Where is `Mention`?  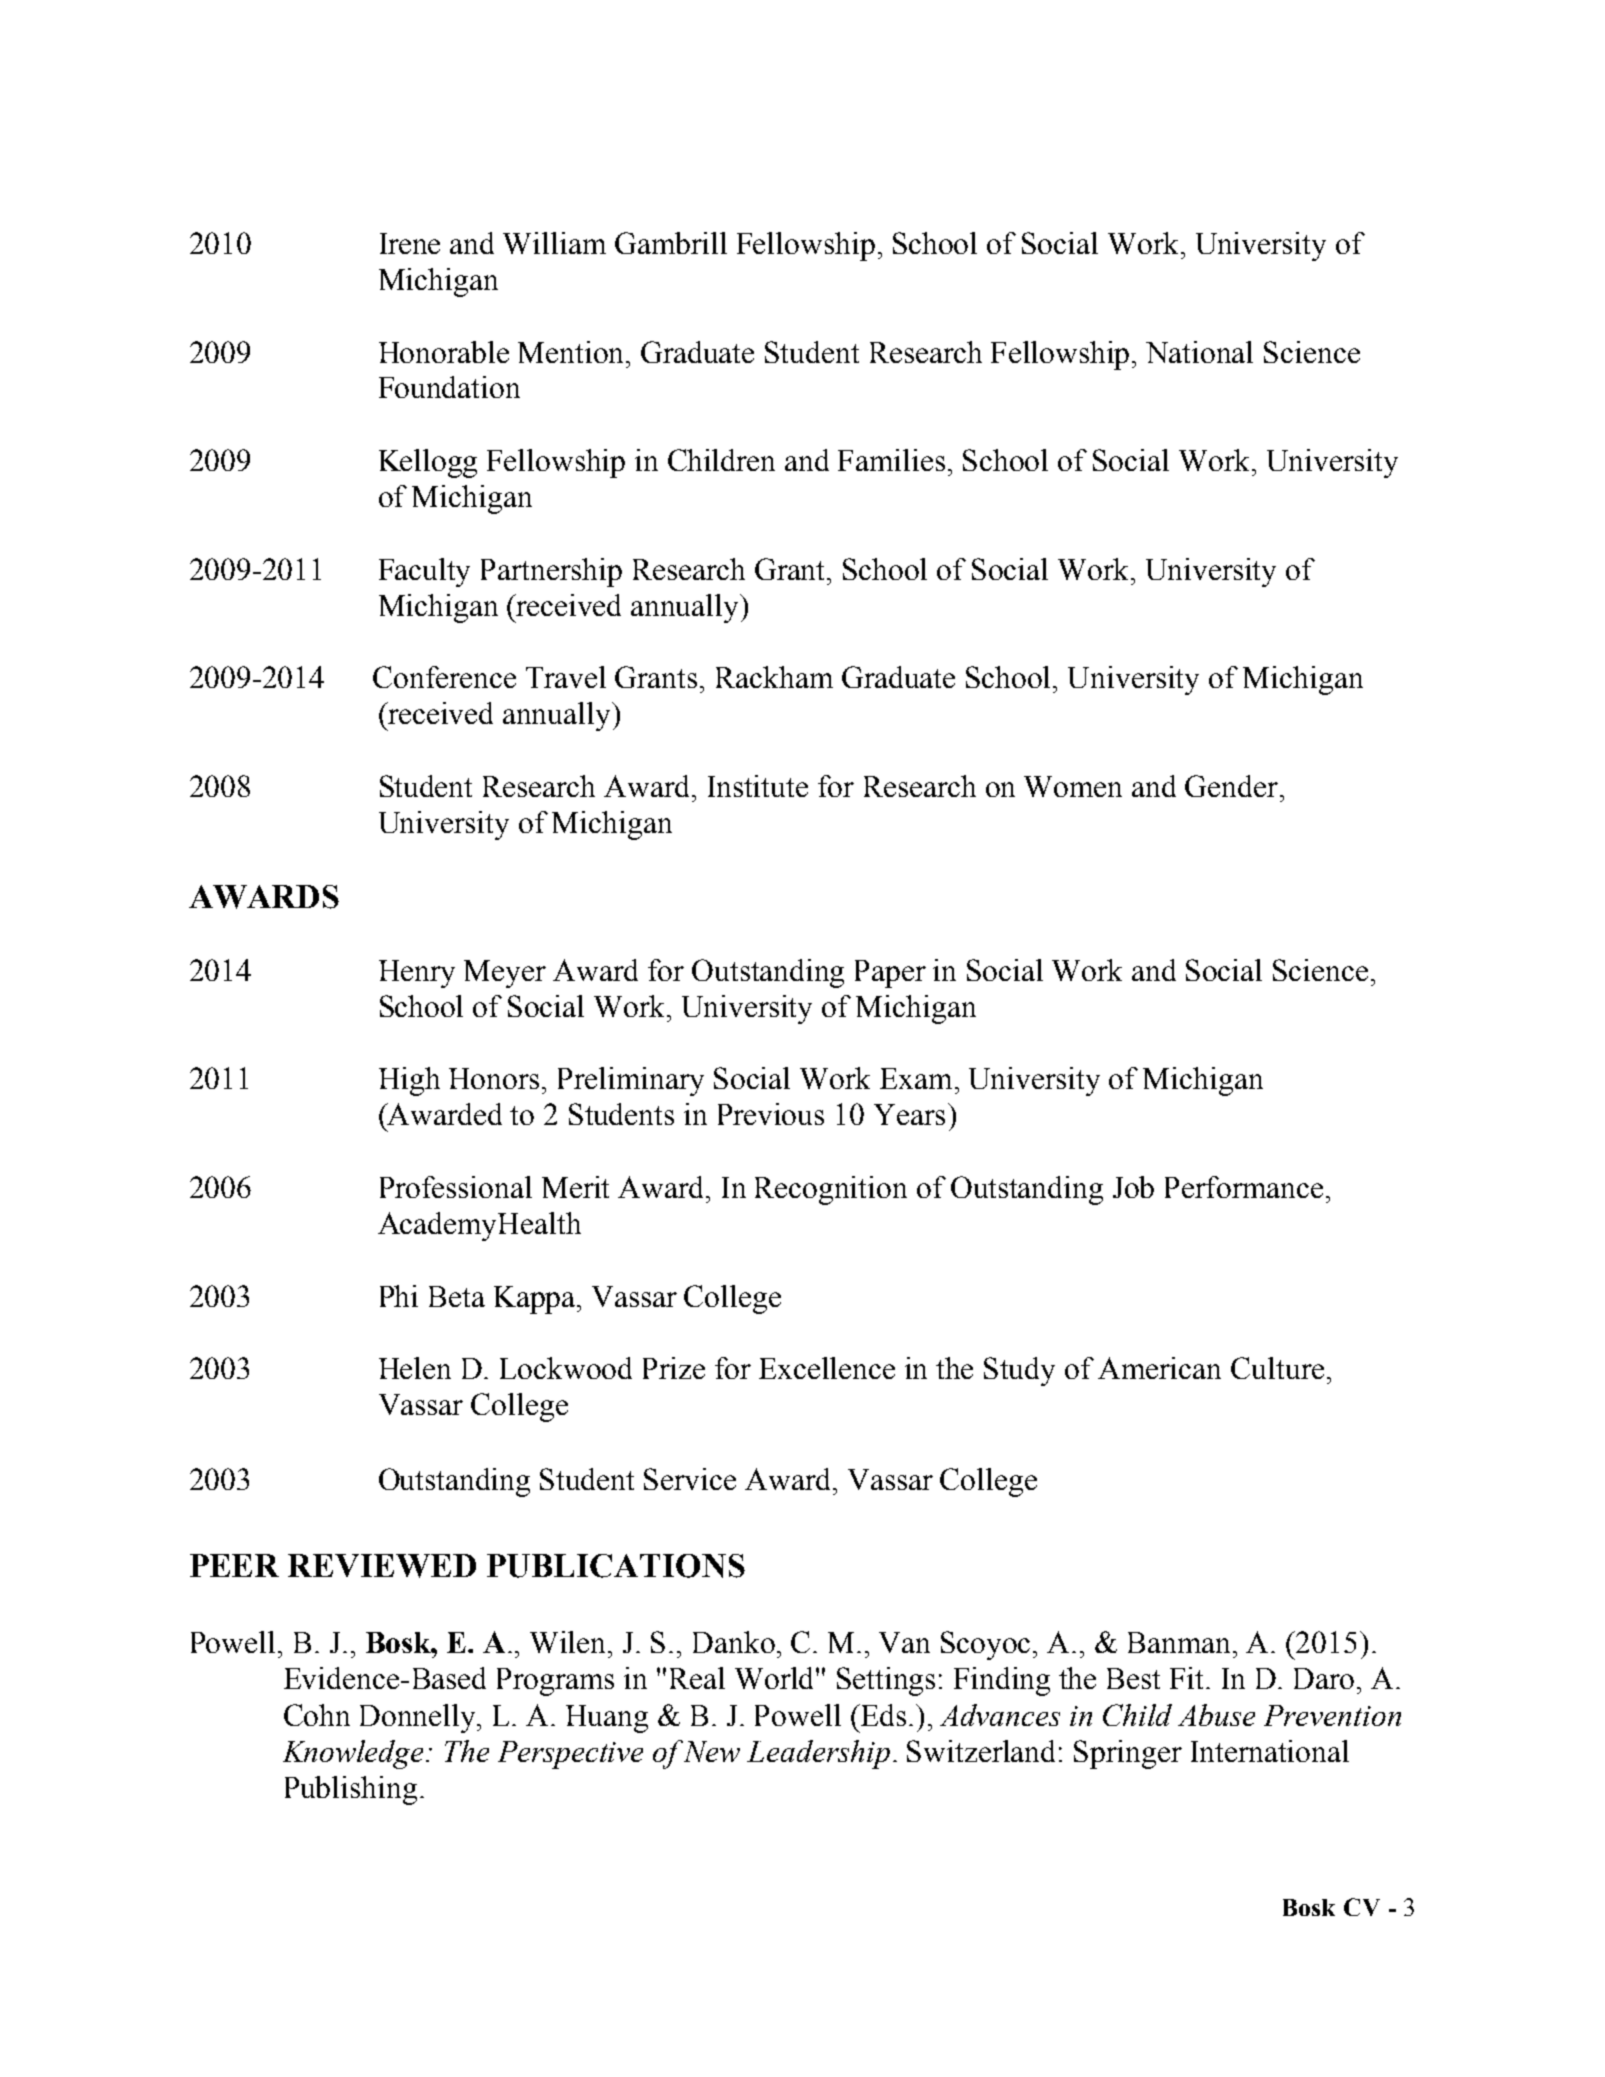 Mention is located at coordinates (572, 352).
